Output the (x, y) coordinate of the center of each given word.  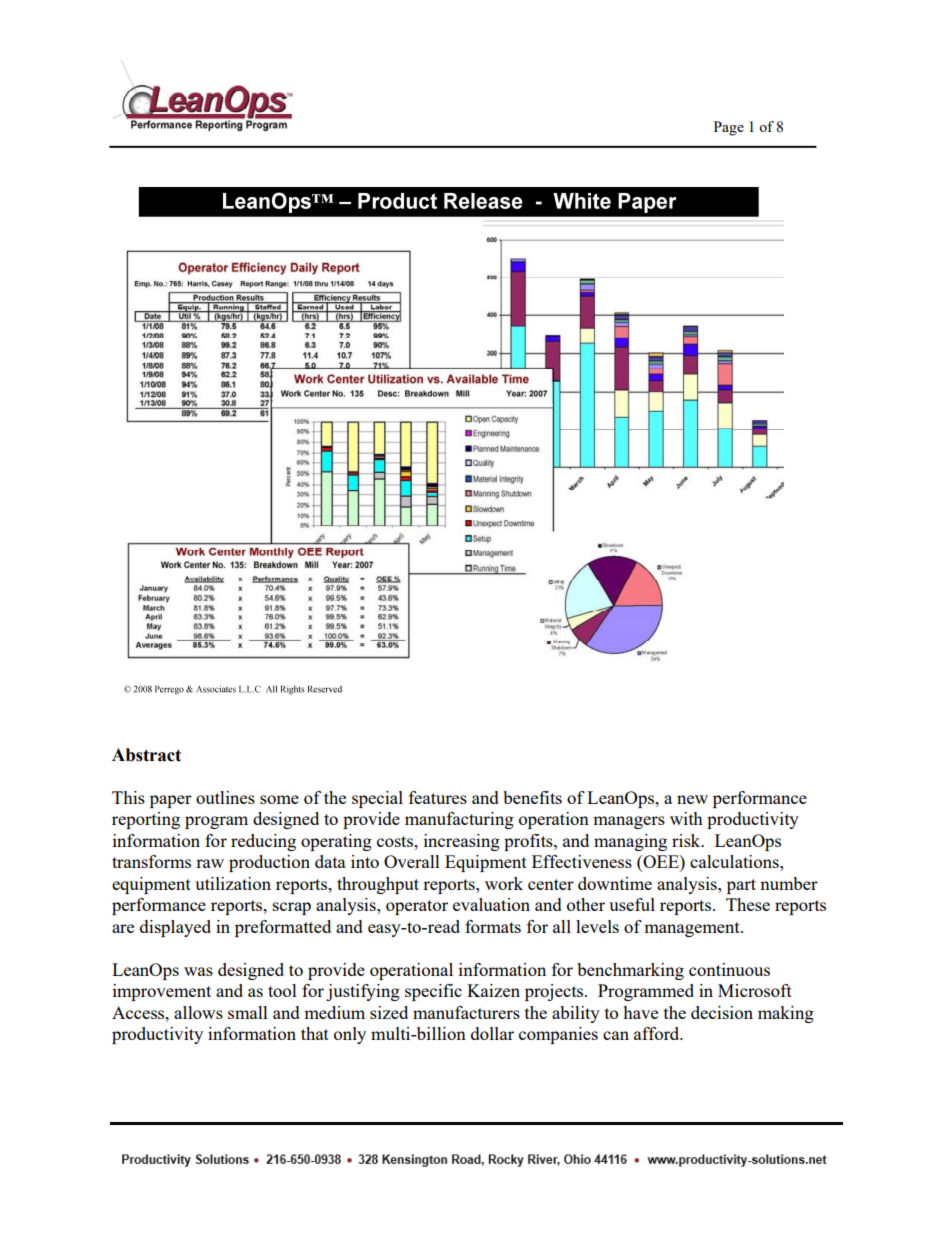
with (686, 818)
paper (171, 801)
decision (722, 1012)
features (438, 797)
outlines (225, 797)
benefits (532, 797)
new (692, 799)
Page (729, 128)
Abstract (146, 755)
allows (198, 1012)
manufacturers (466, 1012)
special (377, 799)
